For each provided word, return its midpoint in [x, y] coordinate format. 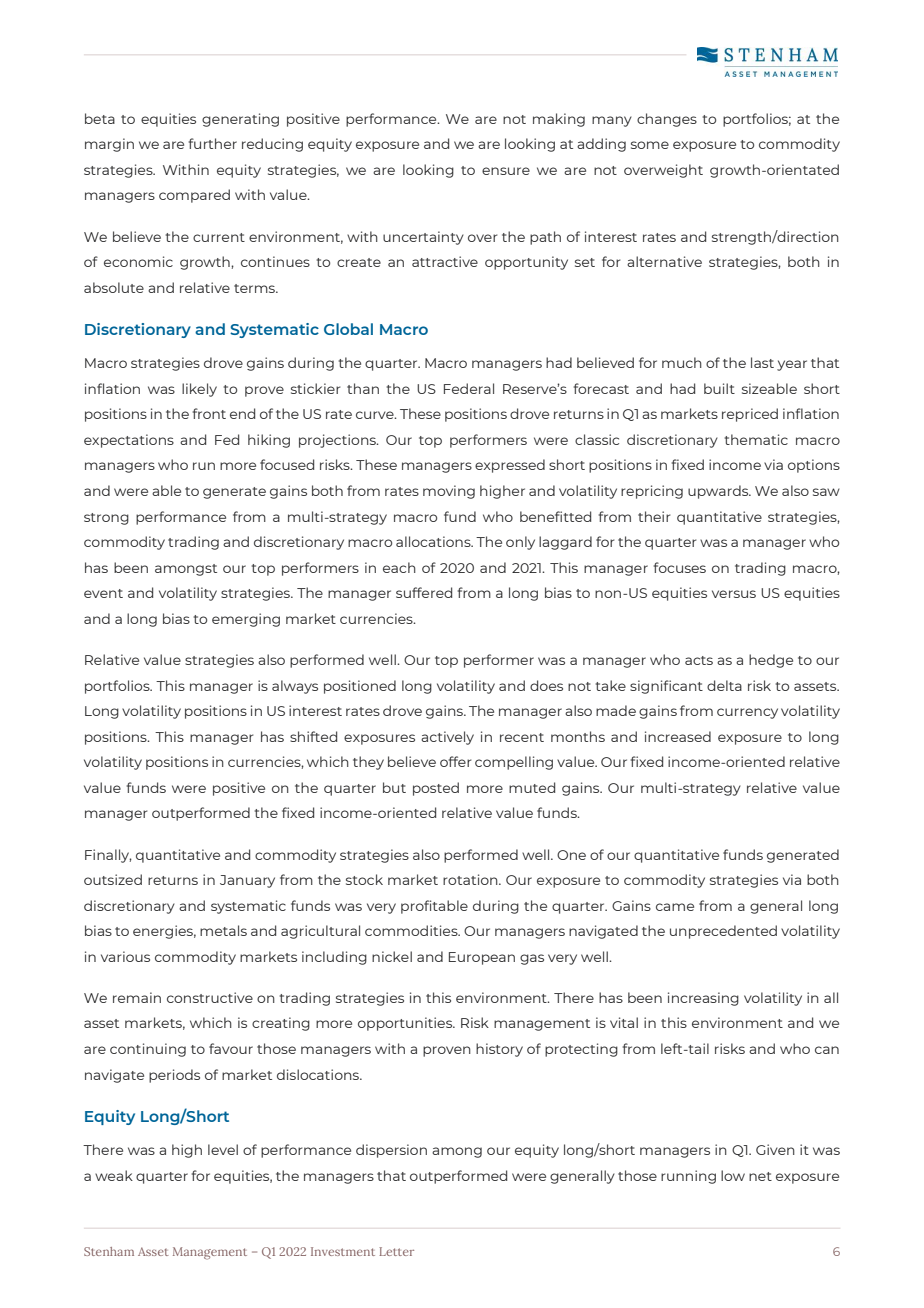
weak [114, 1175]
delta [724, 685]
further [213, 143]
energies [164, 932]
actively [447, 738]
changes [667, 120]
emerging [246, 620]
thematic [756, 439]
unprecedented [723, 932]
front [209, 413]
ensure [506, 171]
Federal [469, 388]
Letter [396, 1251]
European [482, 958]
